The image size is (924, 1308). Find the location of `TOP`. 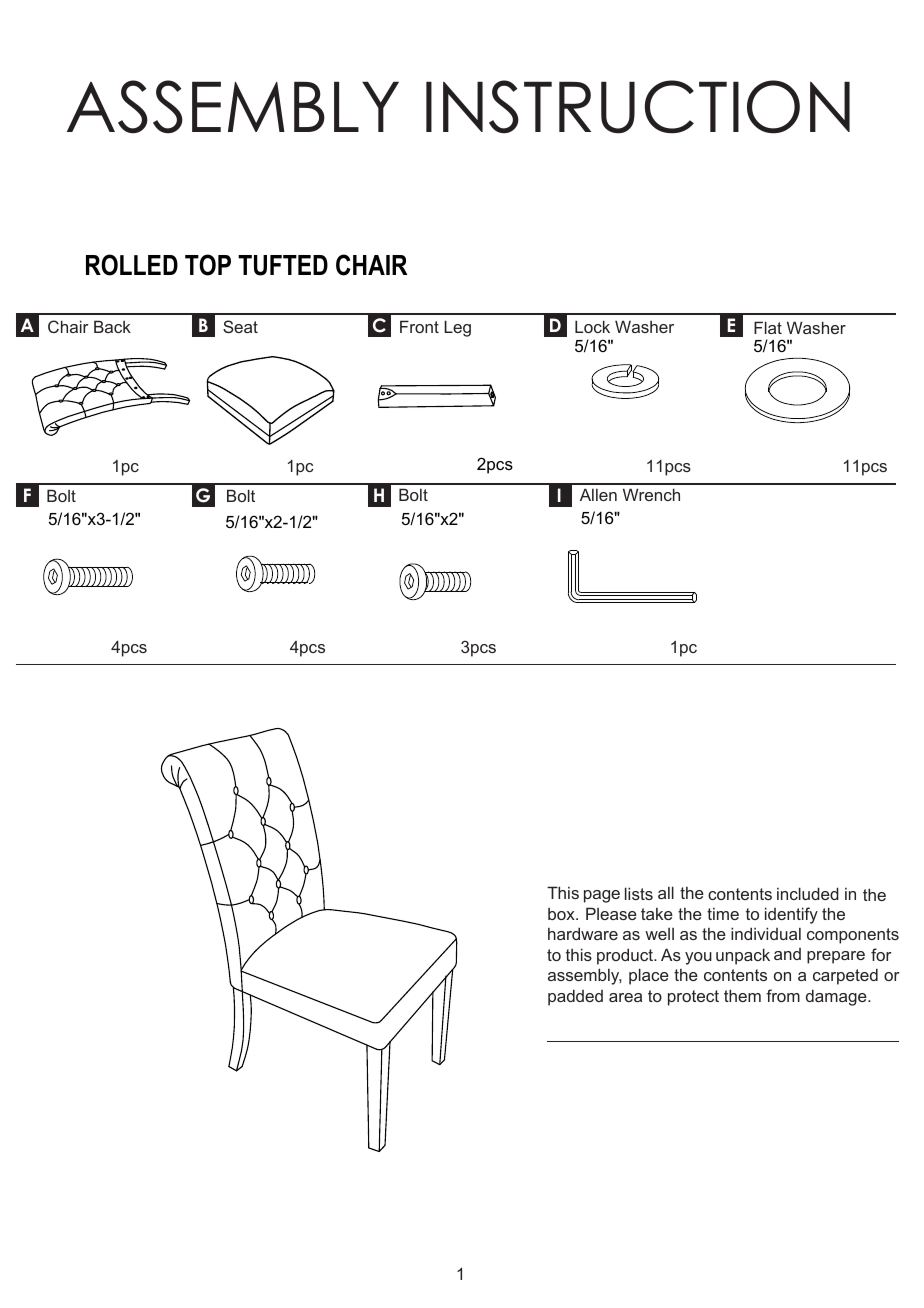

TOP is located at coordinates (208, 265).
